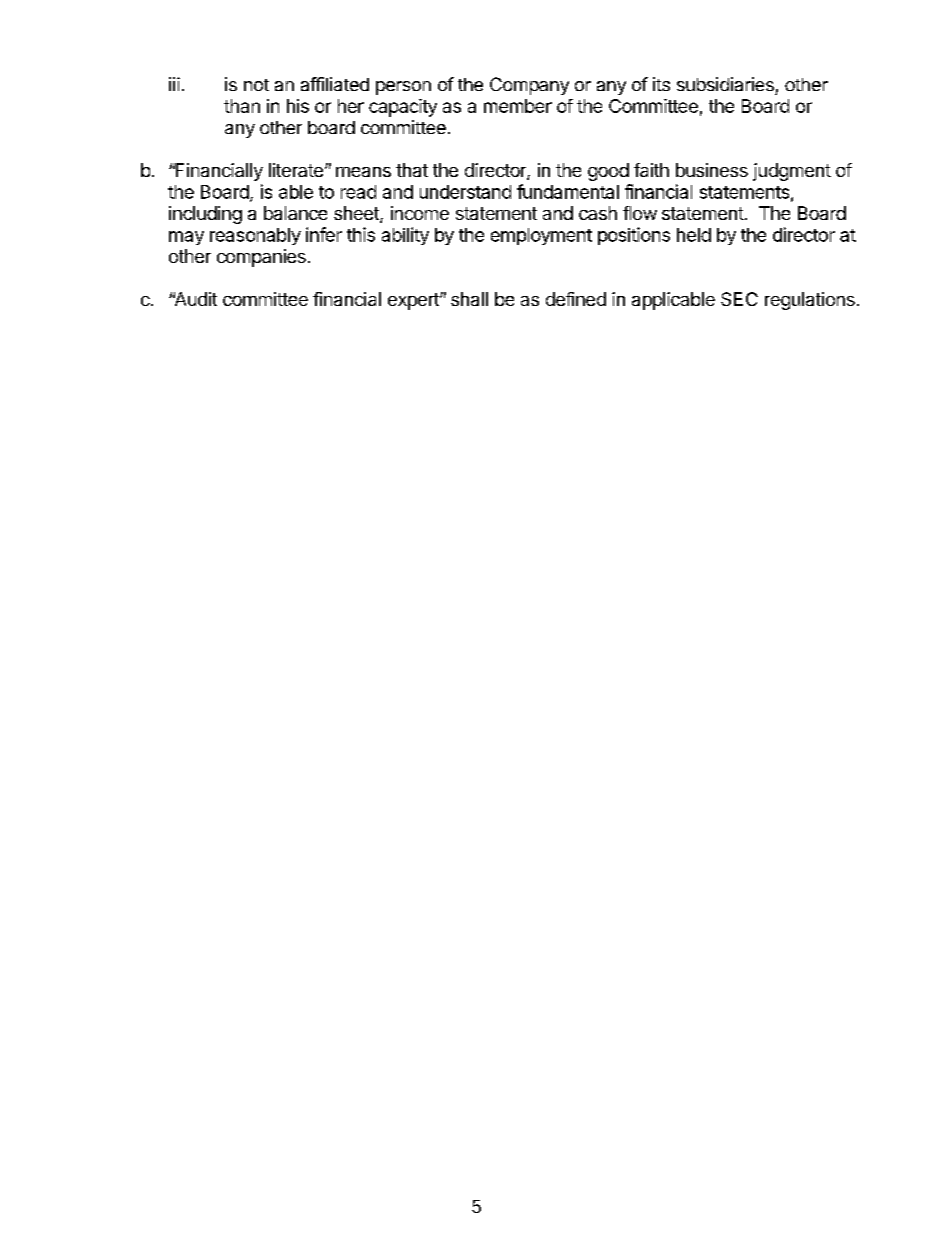 The width and height of the screenshot is (952, 1233). I want to click on business, so click(712, 170).
